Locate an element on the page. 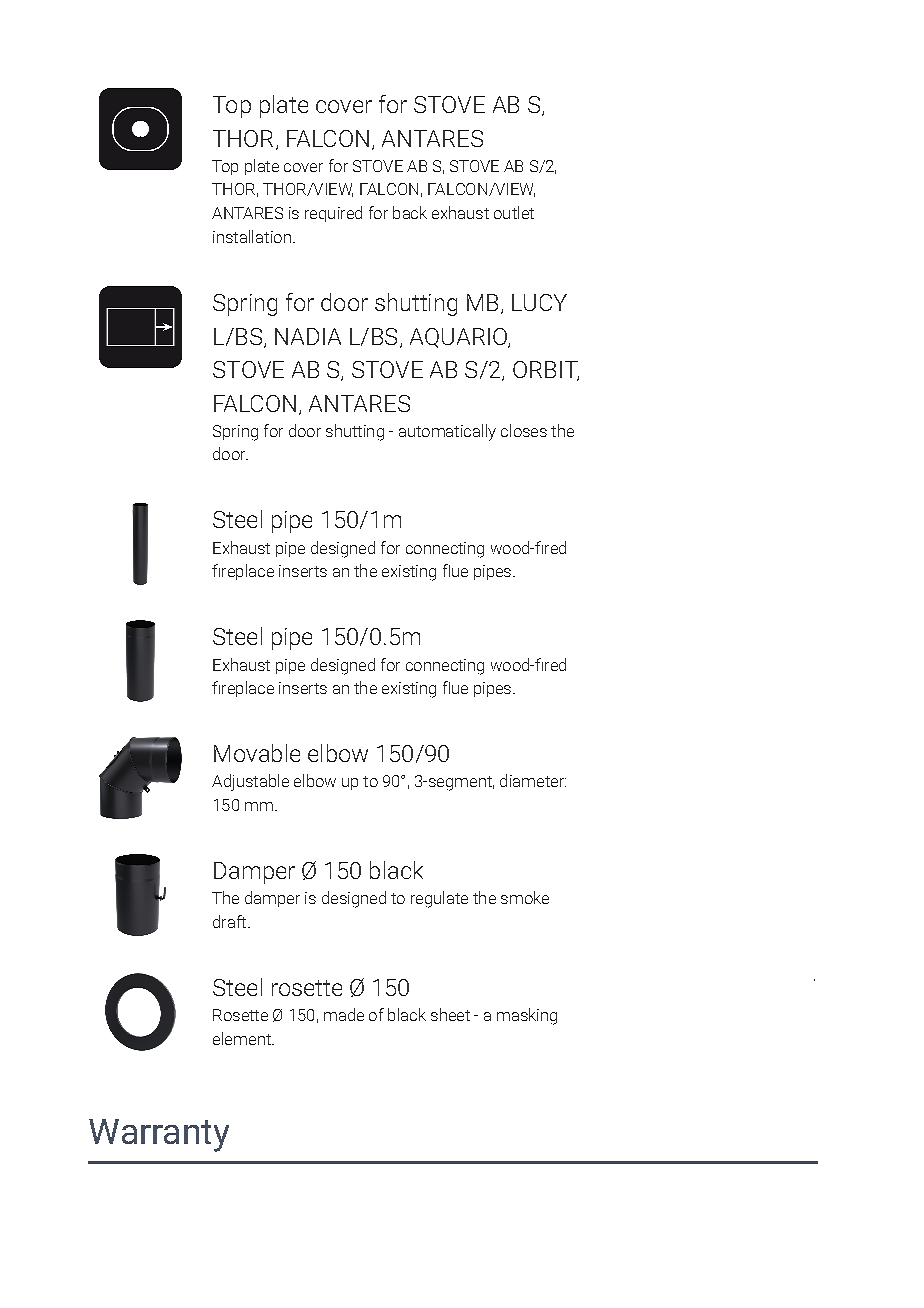  outlet is located at coordinates (514, 212).
